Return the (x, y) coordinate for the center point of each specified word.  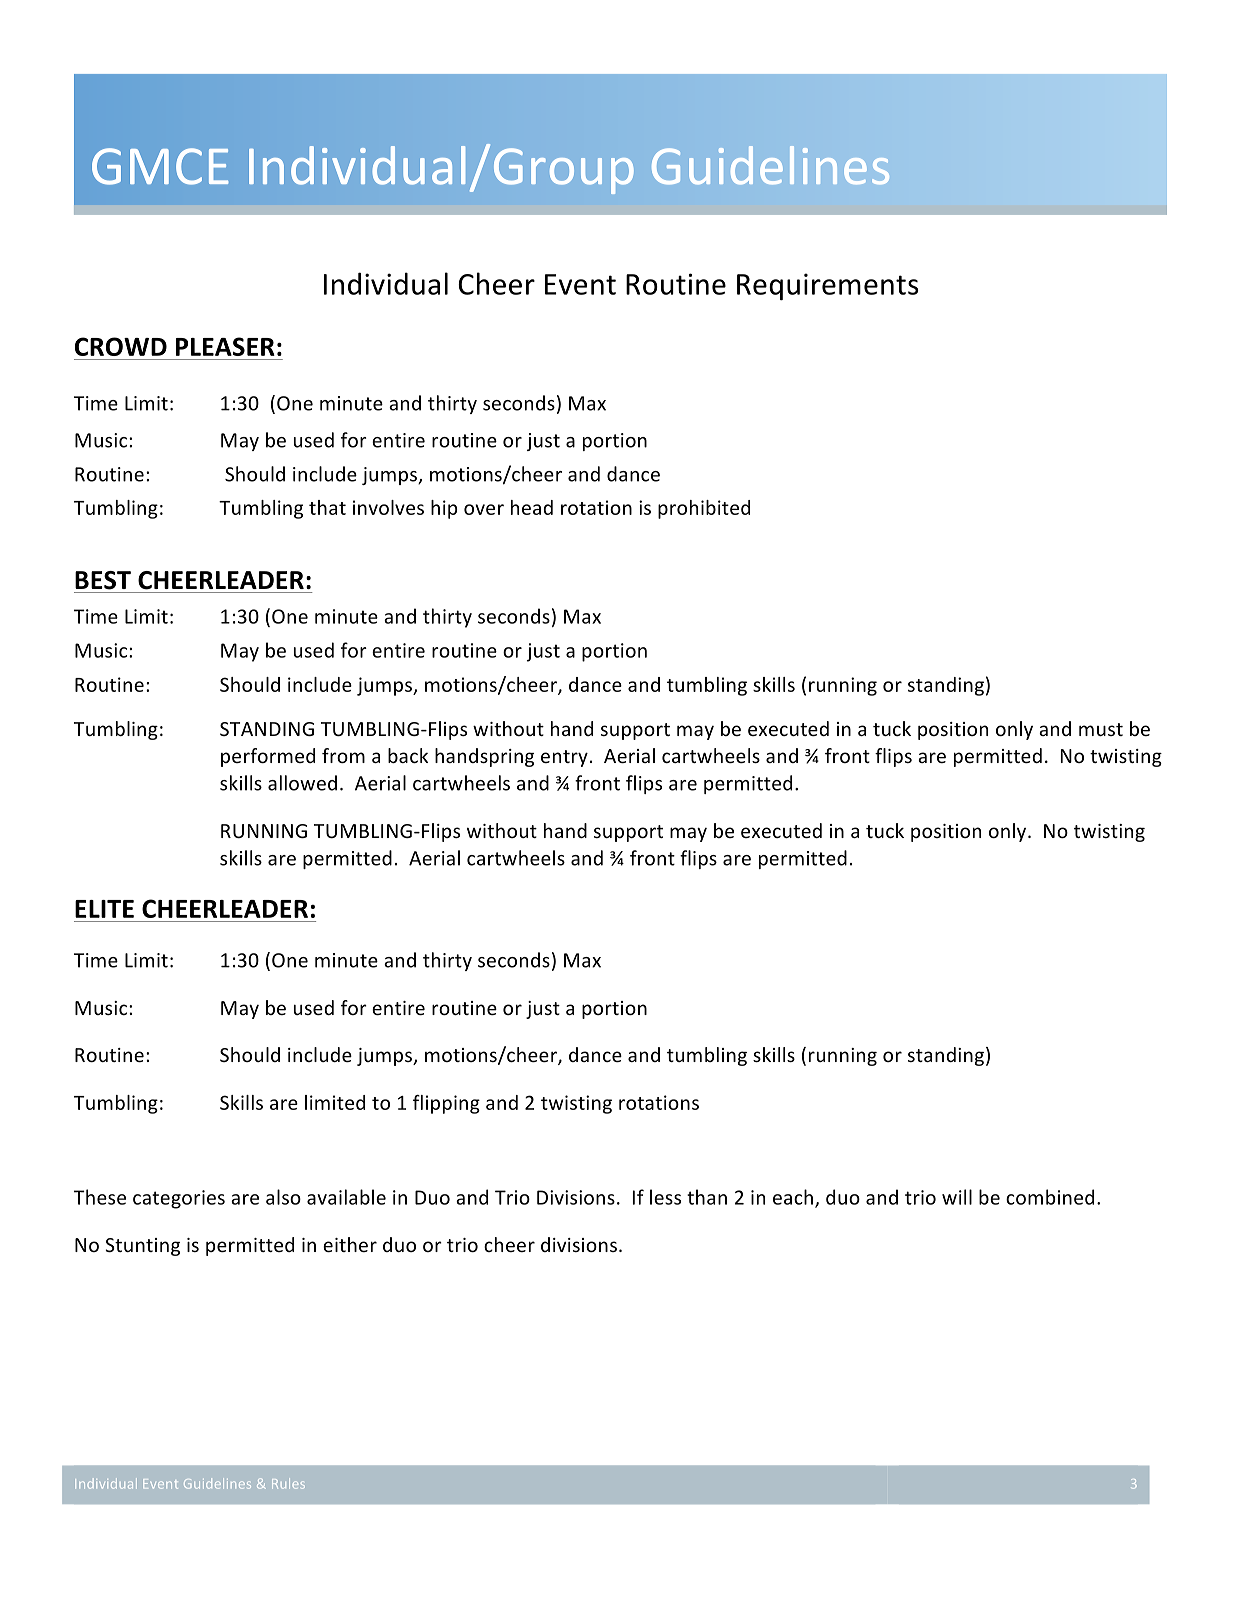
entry (564, 758)
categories (179, 1199)
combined (1050, 1197)
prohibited (704, 509)
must (1101, 729)
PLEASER (225, 346)
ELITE (104, 909)
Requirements (828, 286)
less (665, 1197)
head (532, 507)
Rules (288, 1483)
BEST (103, 580)
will (957, 1197)
